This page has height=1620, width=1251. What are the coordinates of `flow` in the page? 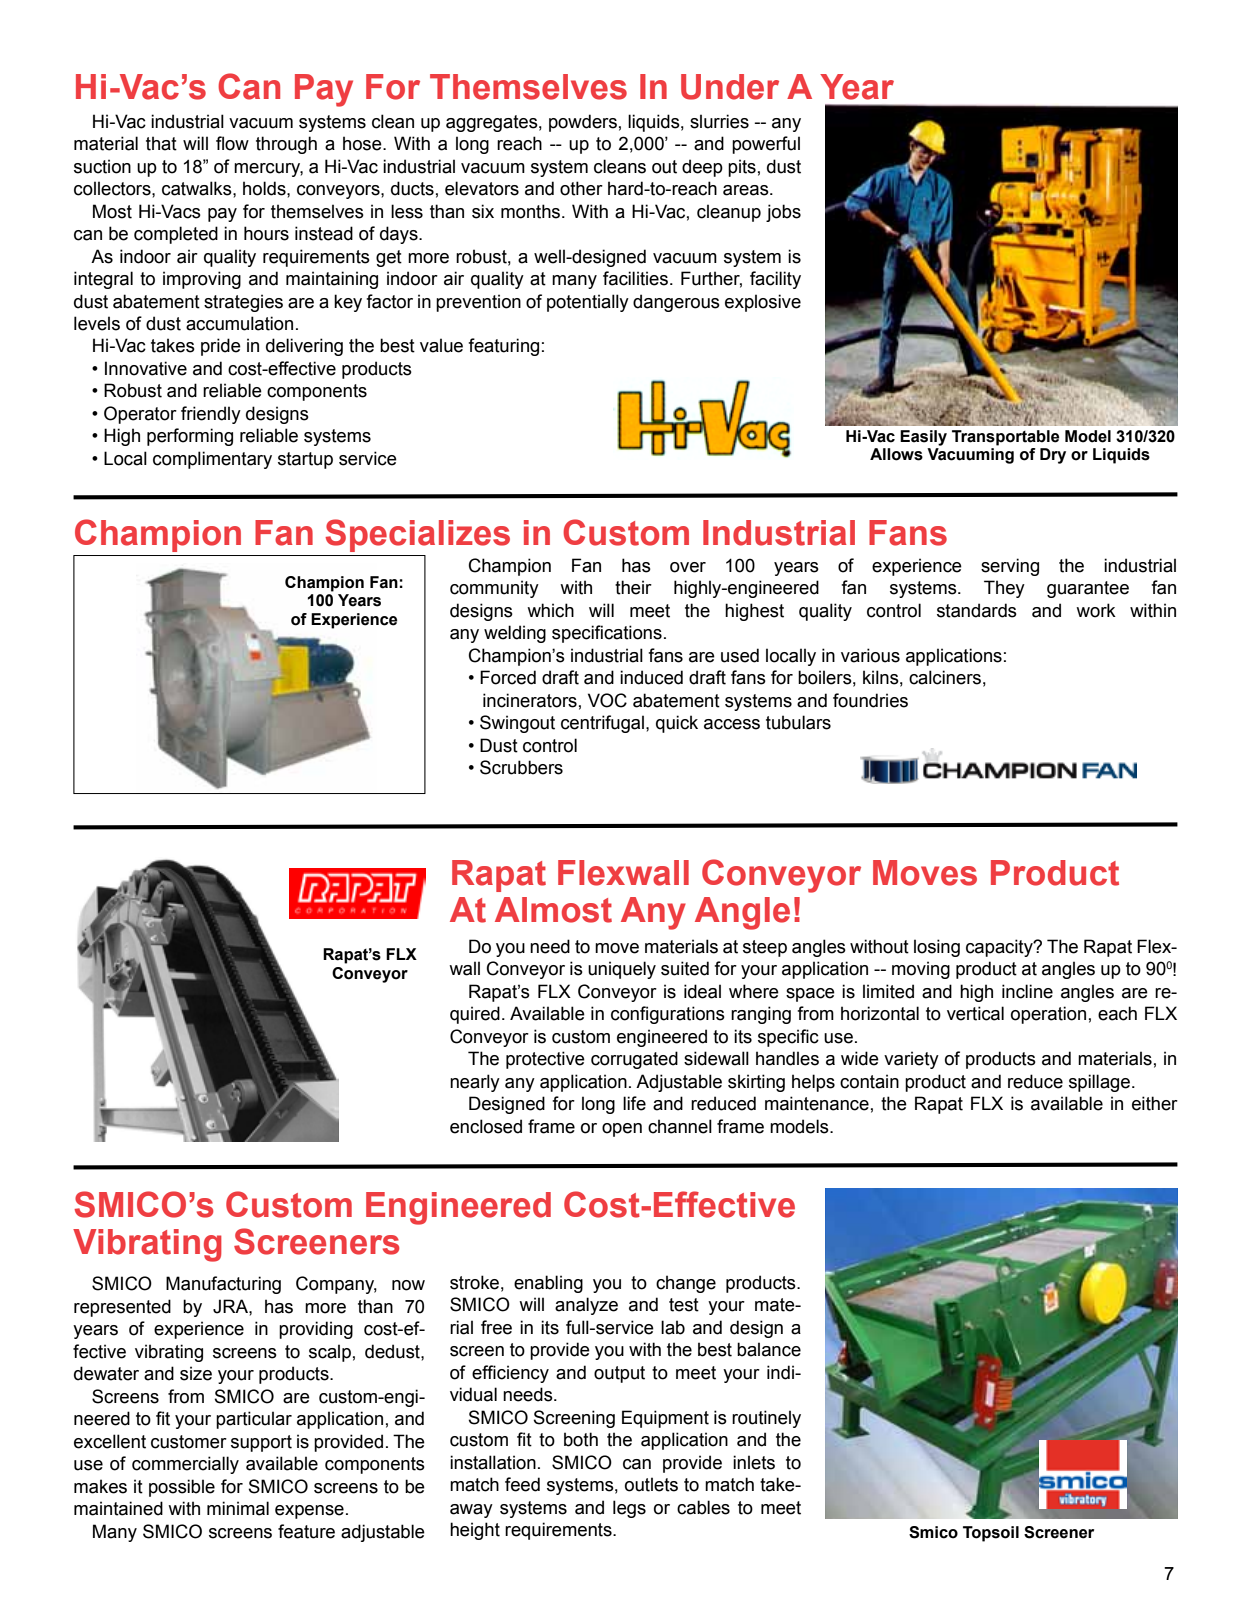 It's located at (232, 143).
